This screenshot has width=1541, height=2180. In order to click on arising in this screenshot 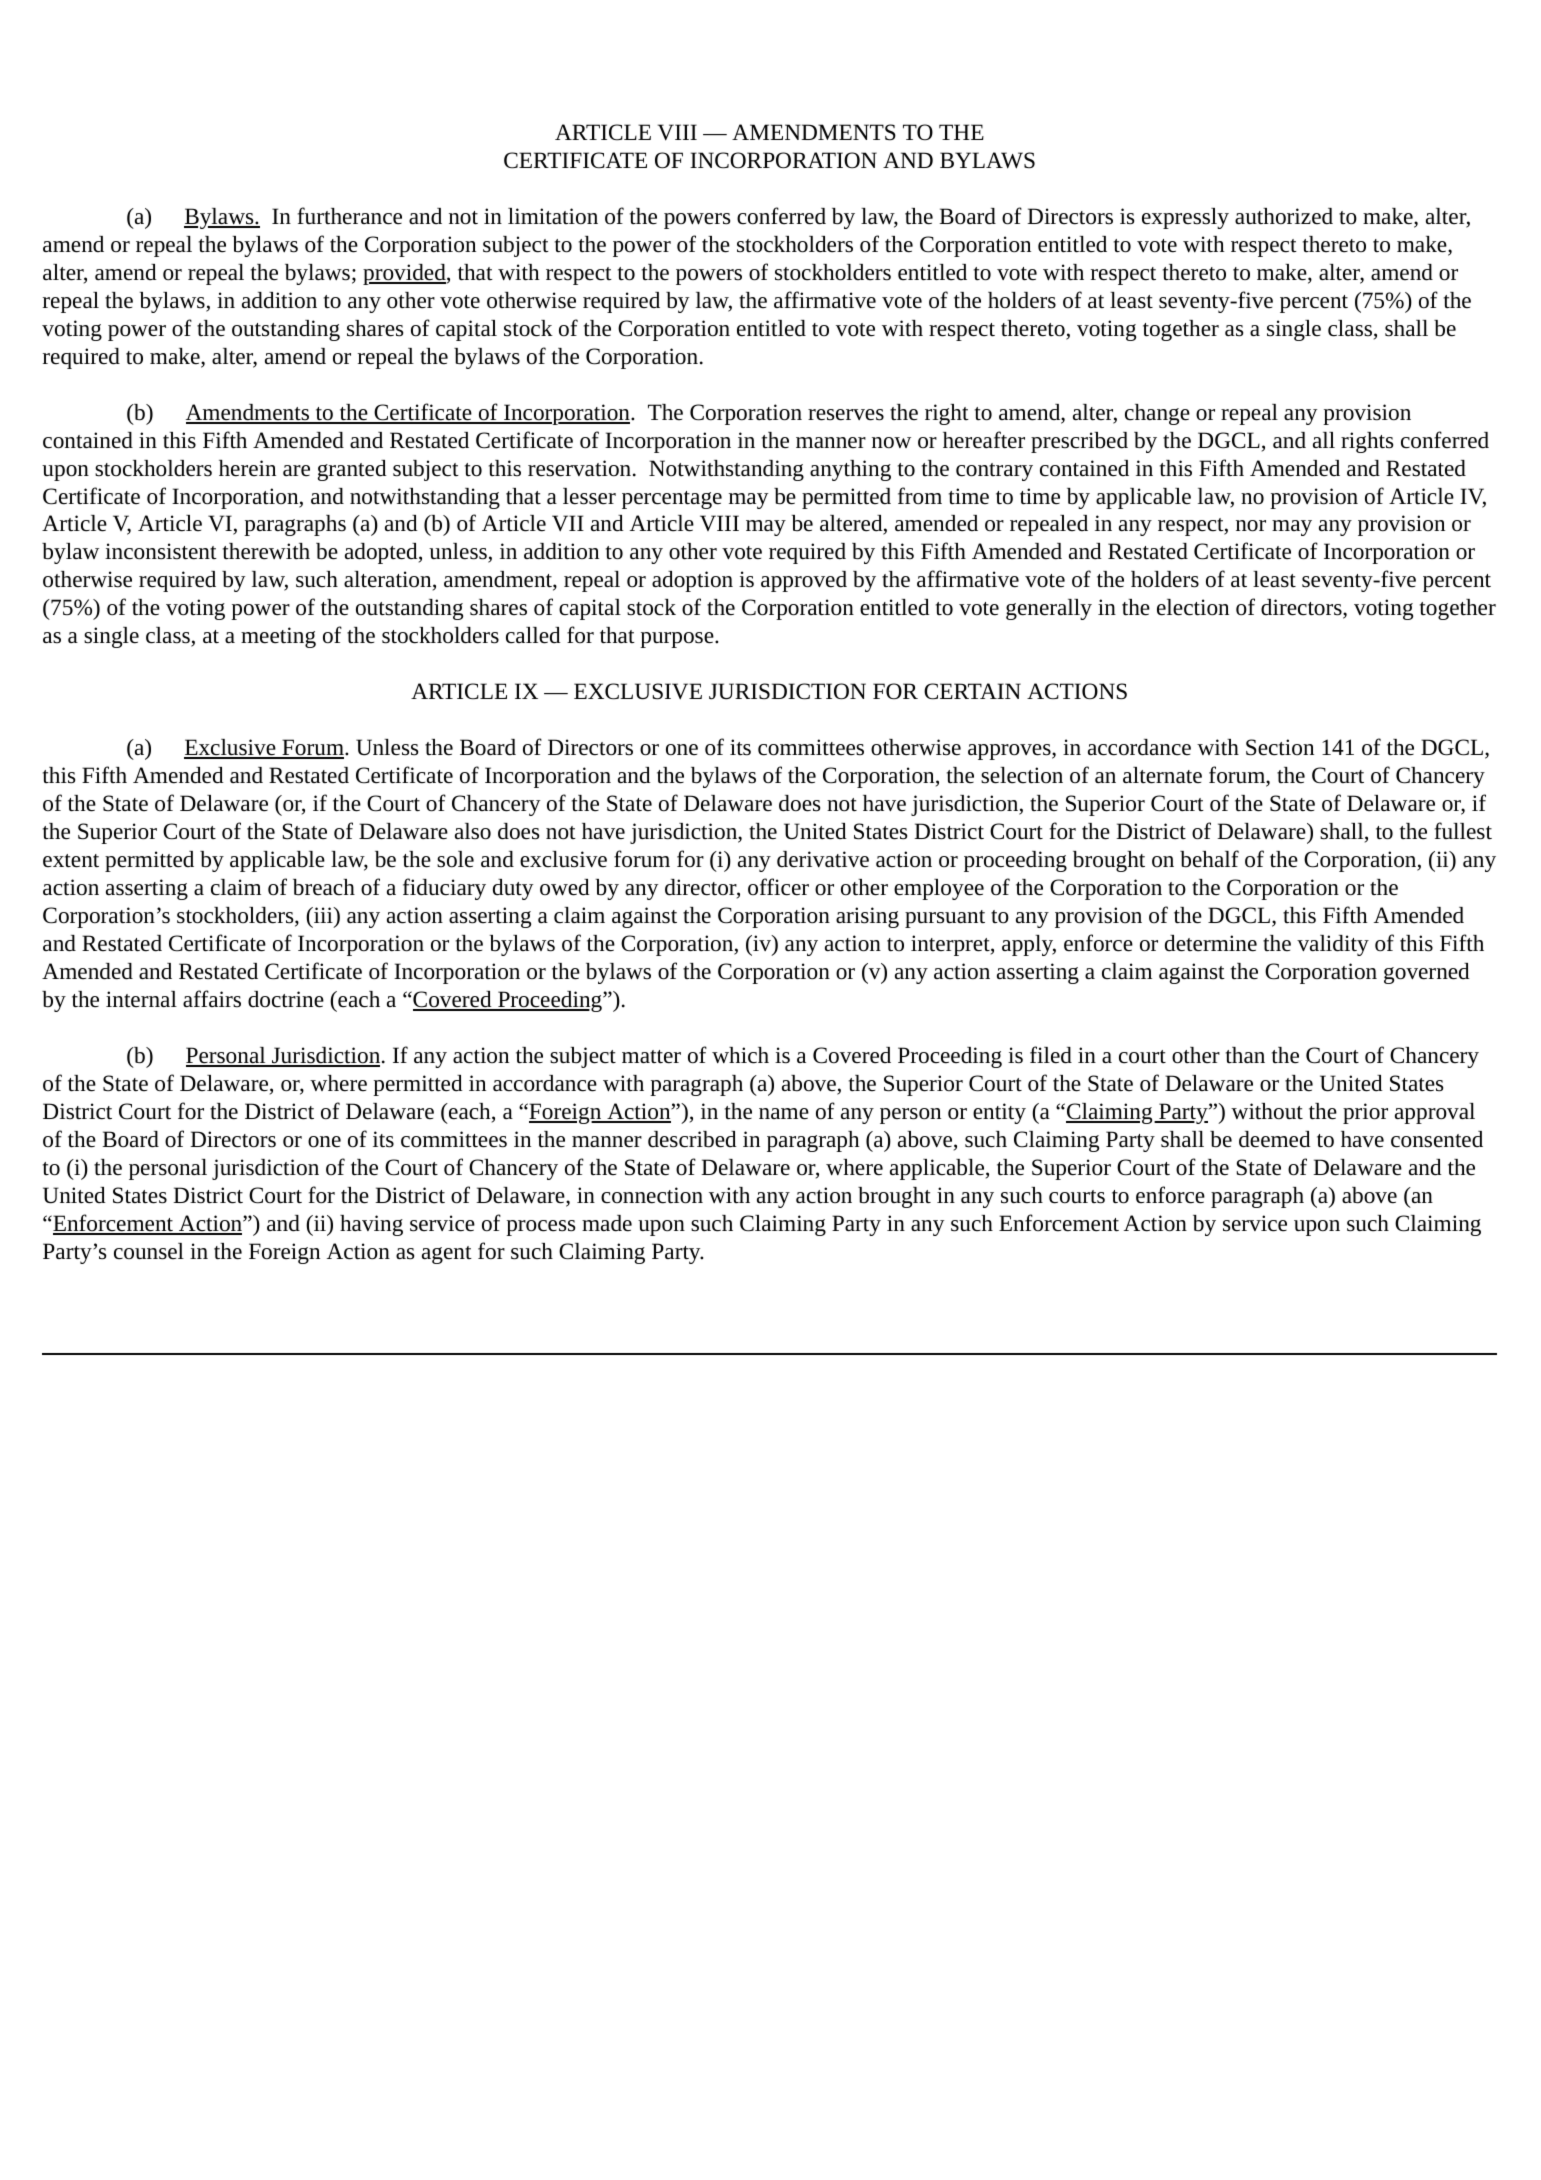, I will do `click(867, 917)`.
